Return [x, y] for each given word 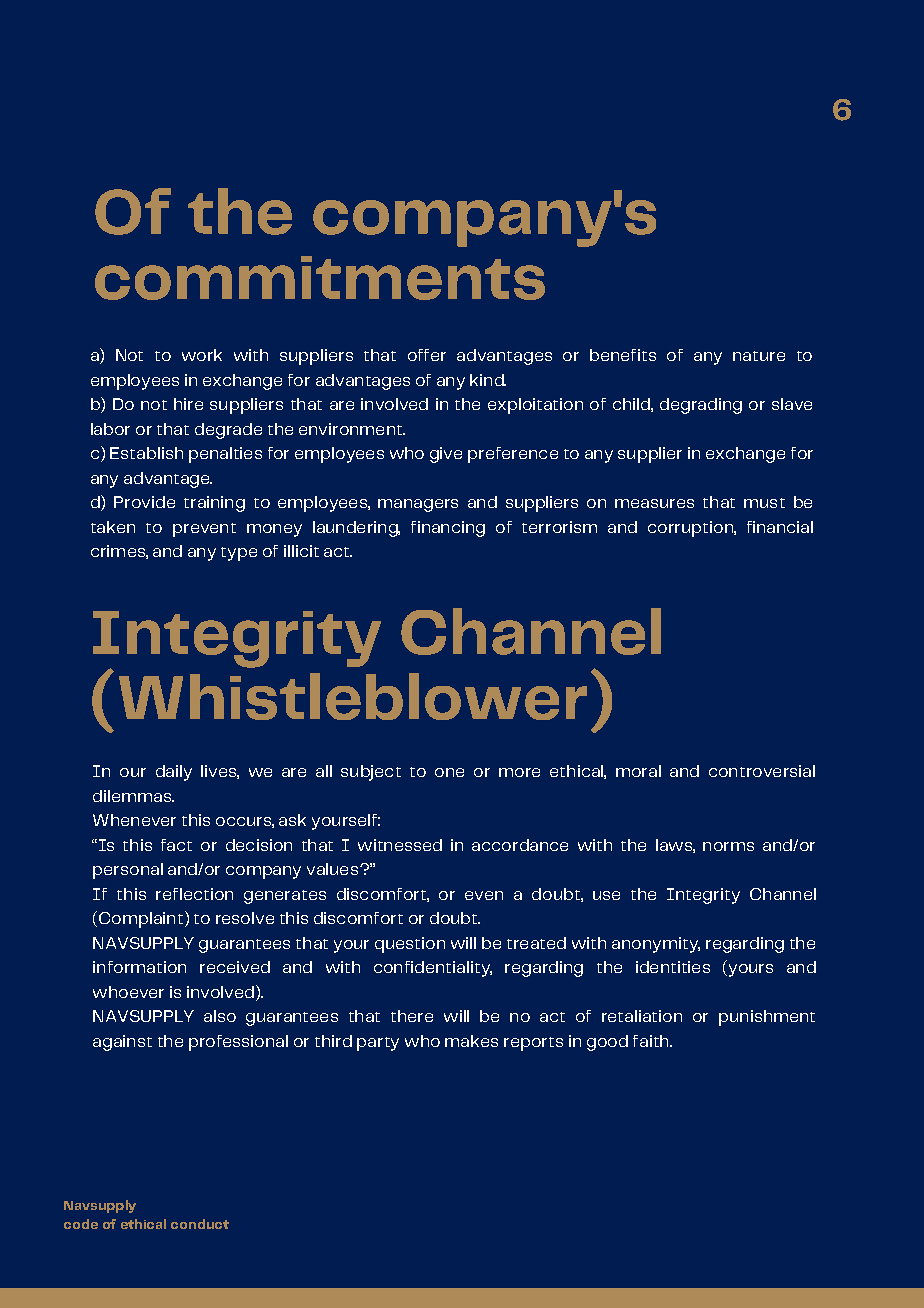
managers [418, 505]
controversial [762, 771]
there [412, 1016]
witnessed [400, 845]
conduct [200, 1224]
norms [728, 846]
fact [176, 845]
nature [759, 356]
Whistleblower [353, 696]
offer [427, 355]
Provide [144, 502]
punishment [767, 1018]
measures [654, 503]
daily [174, 773]
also [220, 1016]
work [202, 355]
